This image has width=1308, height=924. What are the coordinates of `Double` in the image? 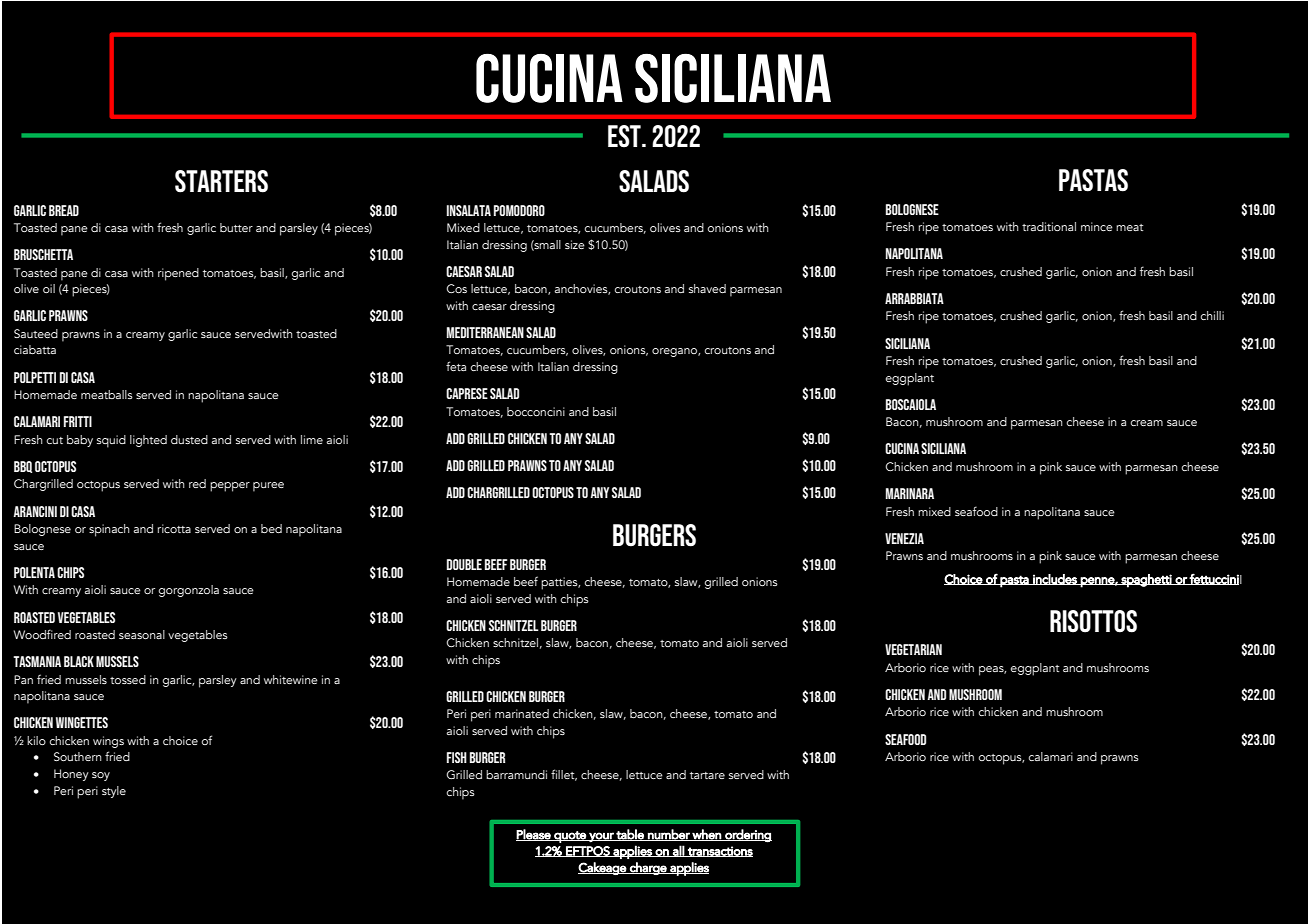 It's located at (464, 564).
